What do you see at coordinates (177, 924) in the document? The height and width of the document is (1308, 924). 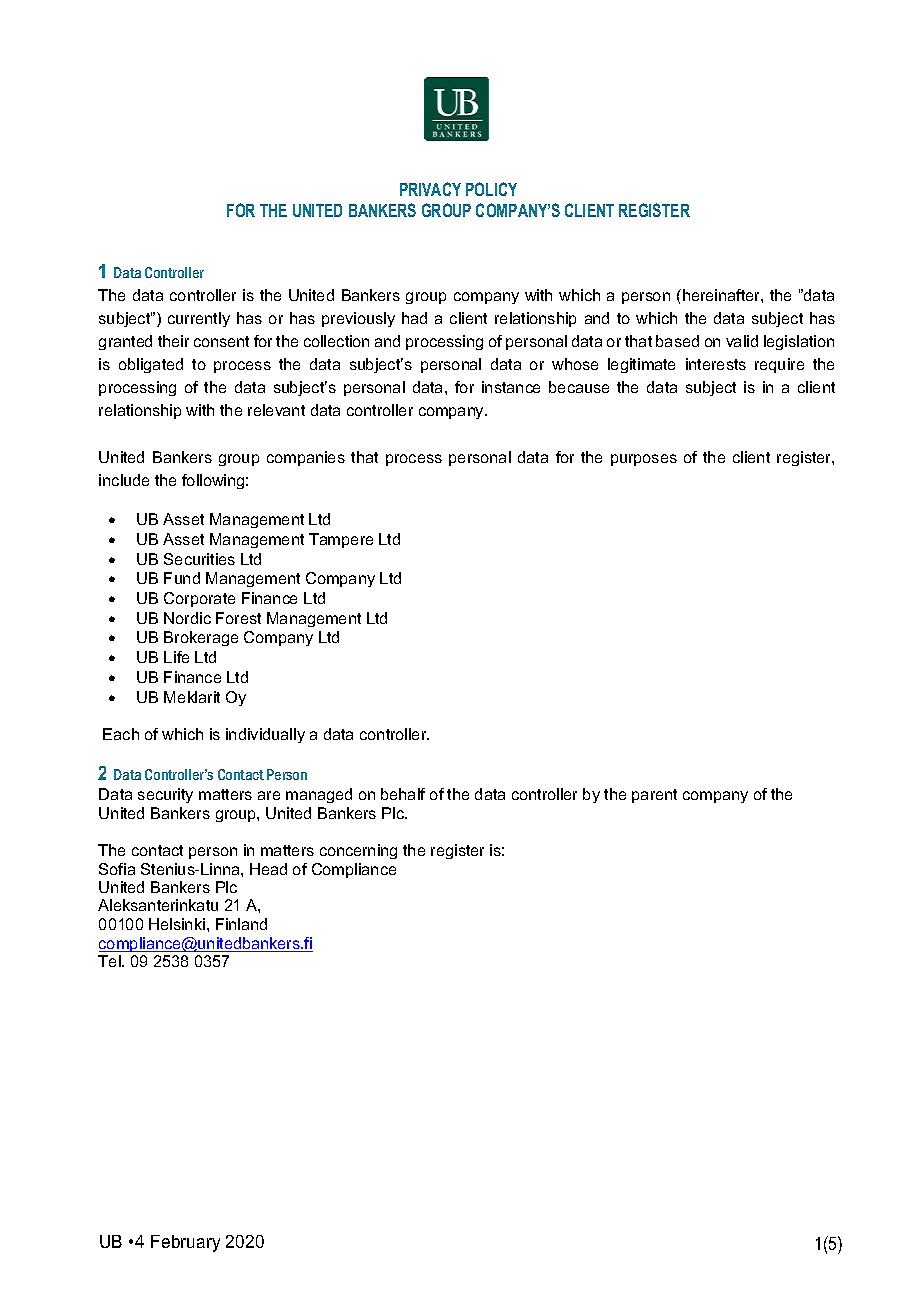 I see `Helsinki` at bounding box center [177, 924].
